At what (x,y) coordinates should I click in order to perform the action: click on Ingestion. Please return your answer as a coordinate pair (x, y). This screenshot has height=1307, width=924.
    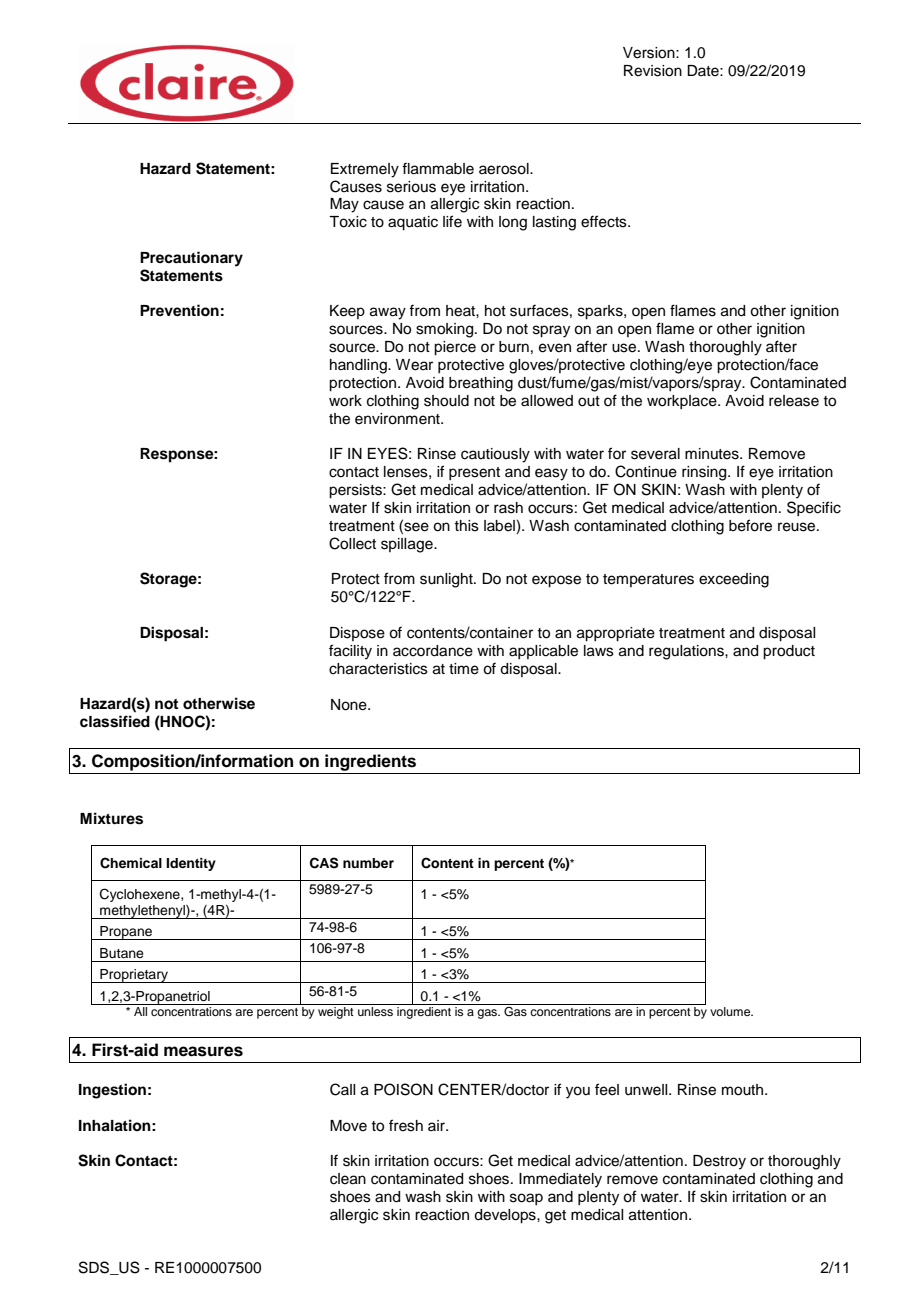
    Looking at the image, I should click on (112, 1091).
